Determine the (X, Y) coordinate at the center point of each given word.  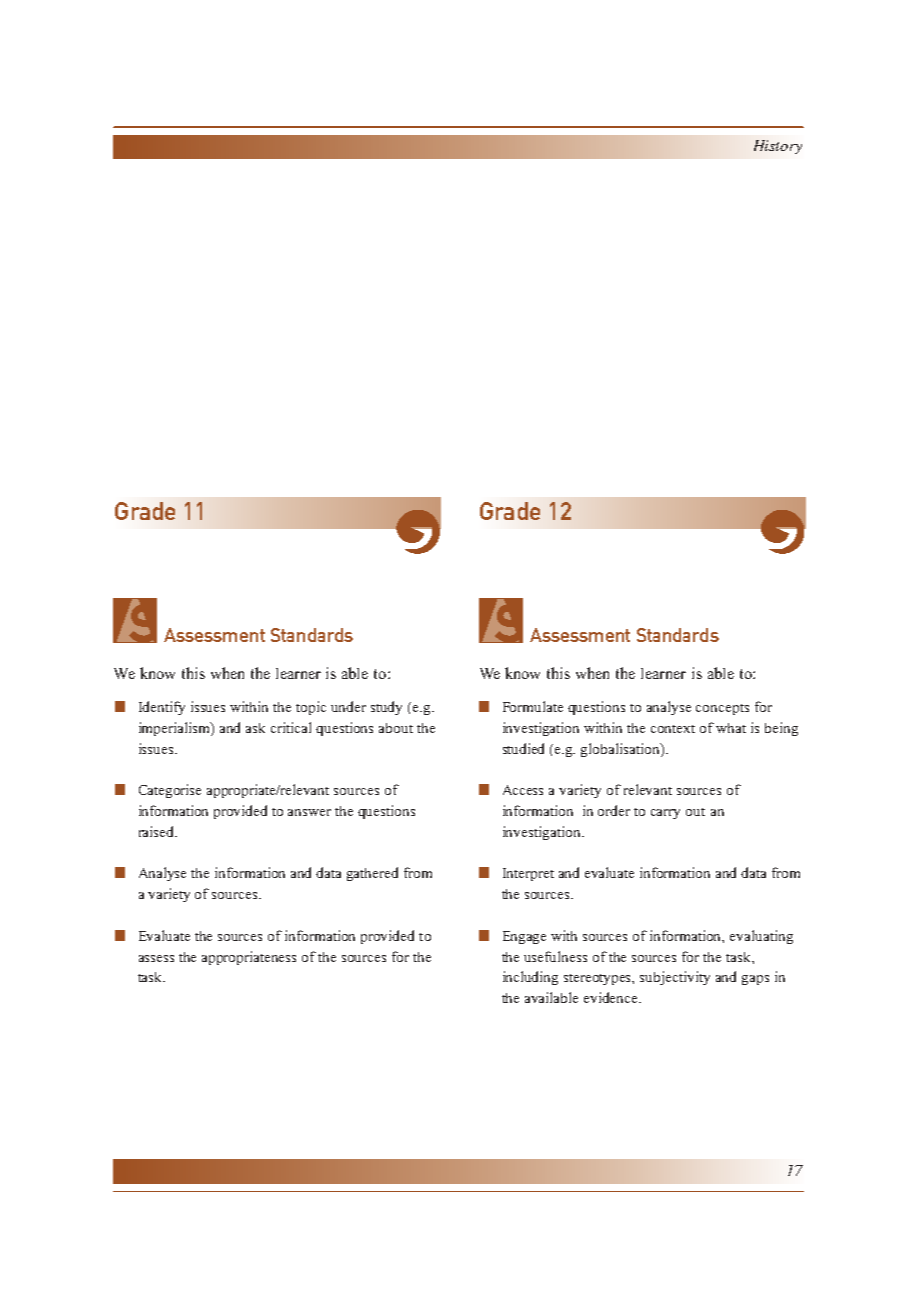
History (778, 147)
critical (291, 727)
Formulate (533, 706)
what (731, 728)
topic (311, 708)
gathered (372, 874)
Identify (162, 708)
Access (523, 790)
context (673, 729)
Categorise (170, 791)
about (396, 728)
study (386, 708)
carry (665, 814)
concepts (722, 709)
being (781, 729)
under (348, 706)
